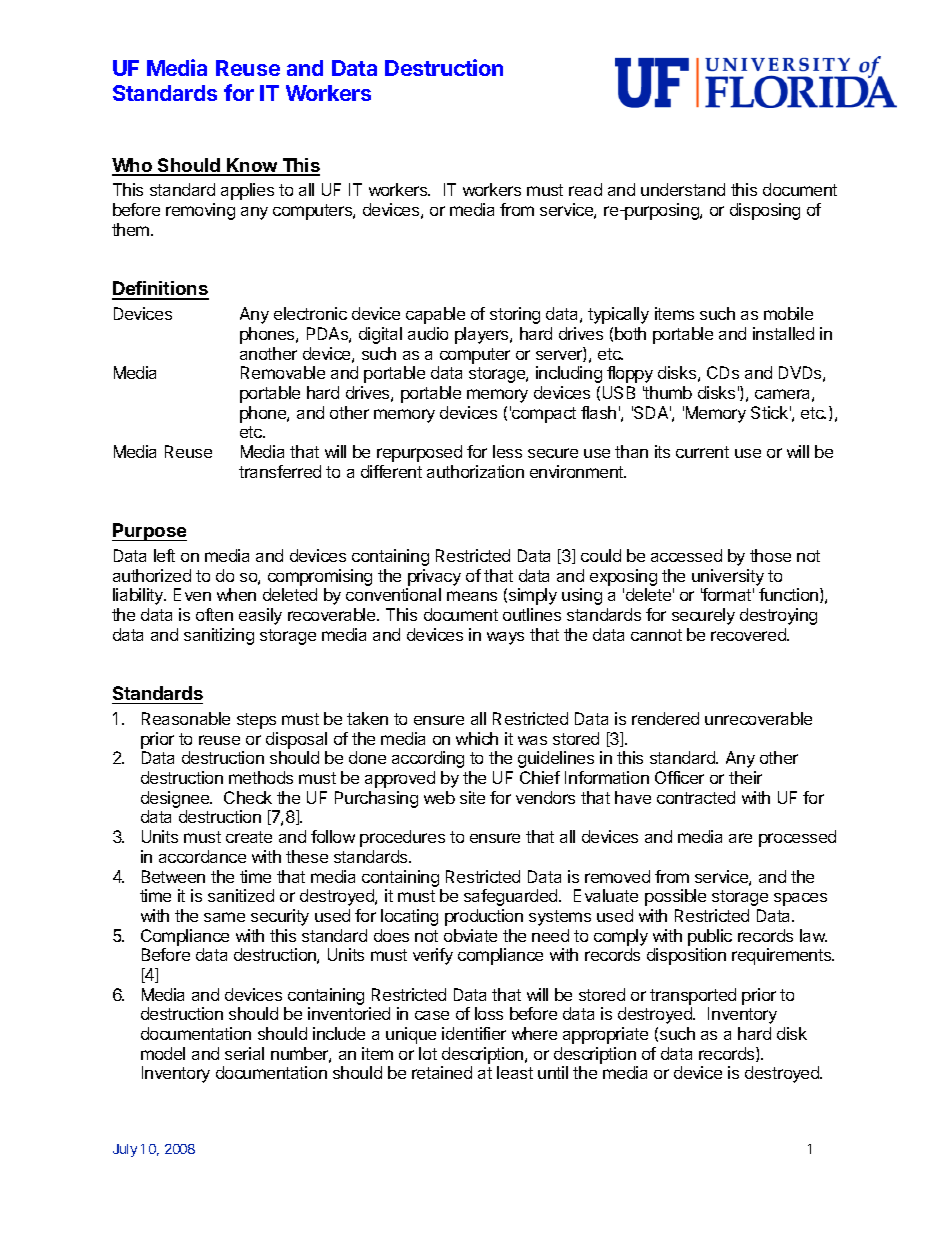 This screenshot has width=952, height=1233. Describe the element at coordinates (200, 211) in the screenshot. I see `removing` at that location.
